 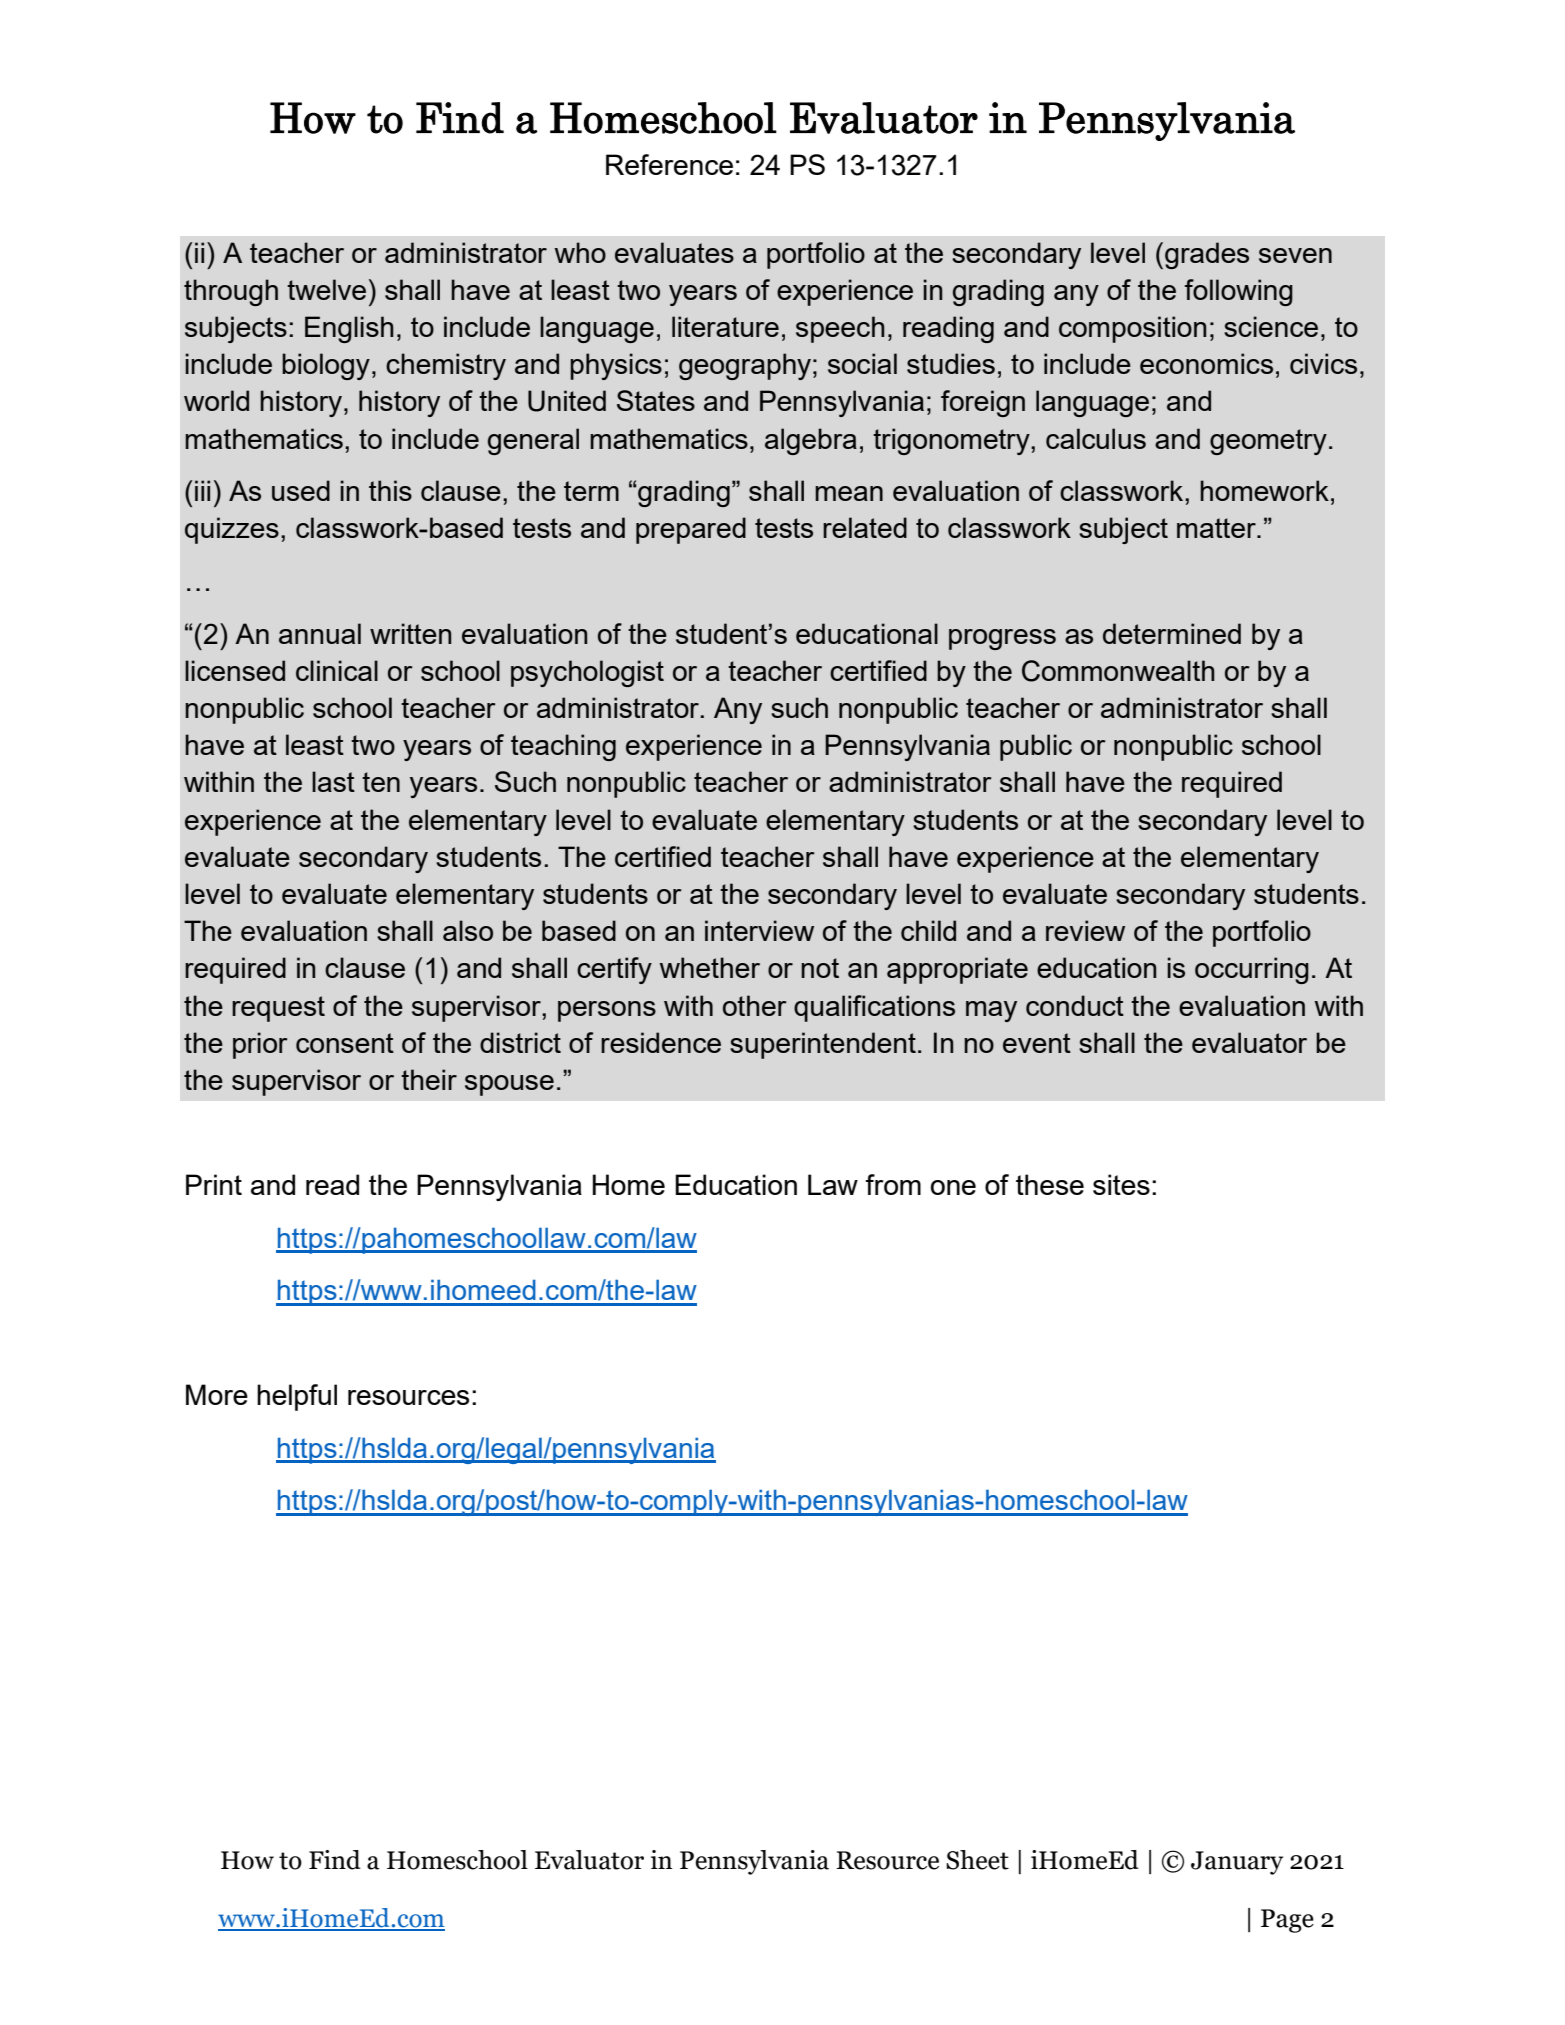 What do you see at coordinates (297, 1397) in the image?
I see `helpful` at bounding box center [297, 1397].
